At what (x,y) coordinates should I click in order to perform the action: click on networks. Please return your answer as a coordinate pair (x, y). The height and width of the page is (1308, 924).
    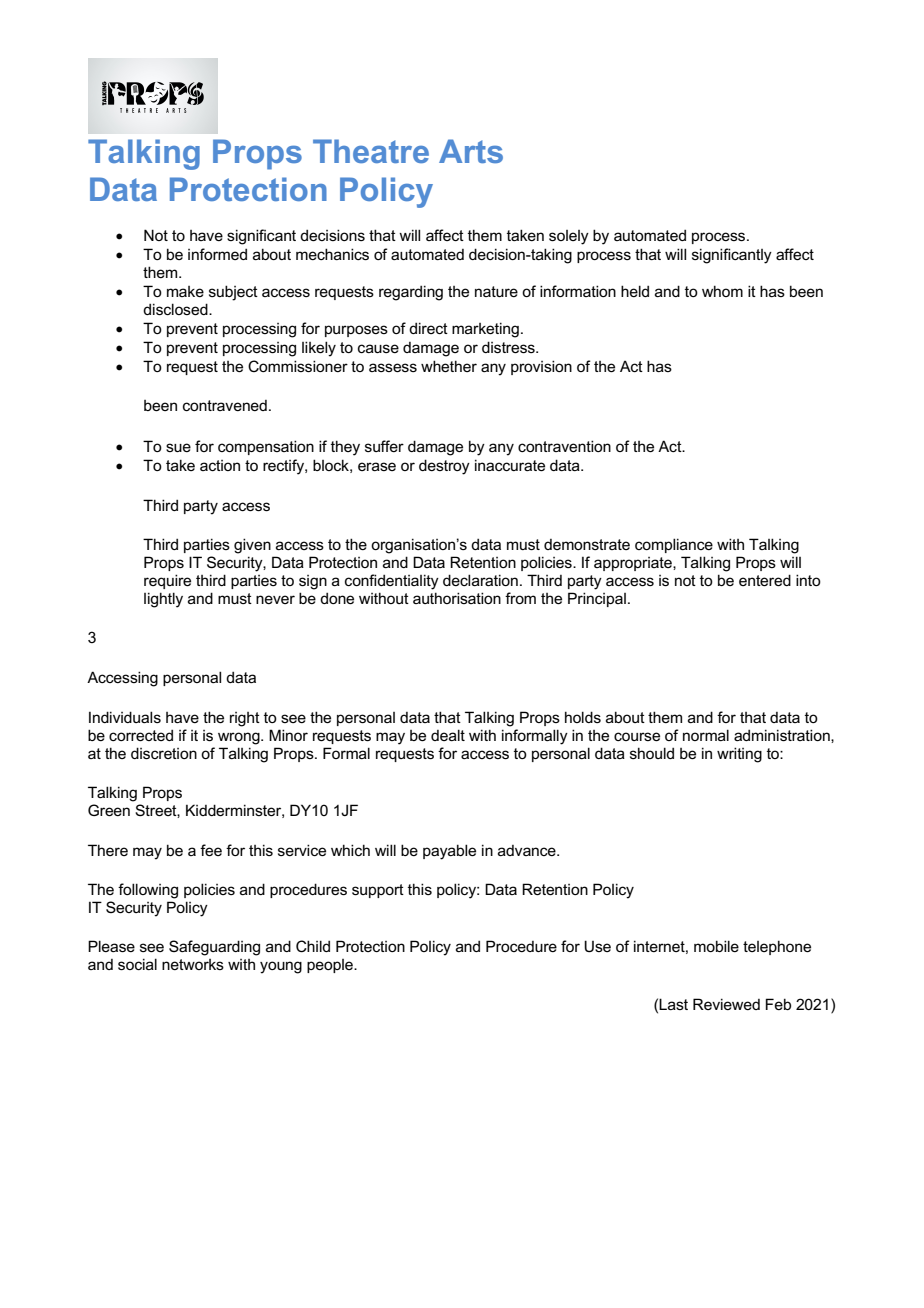
    Looking at the image, I should click on (193, 964).
